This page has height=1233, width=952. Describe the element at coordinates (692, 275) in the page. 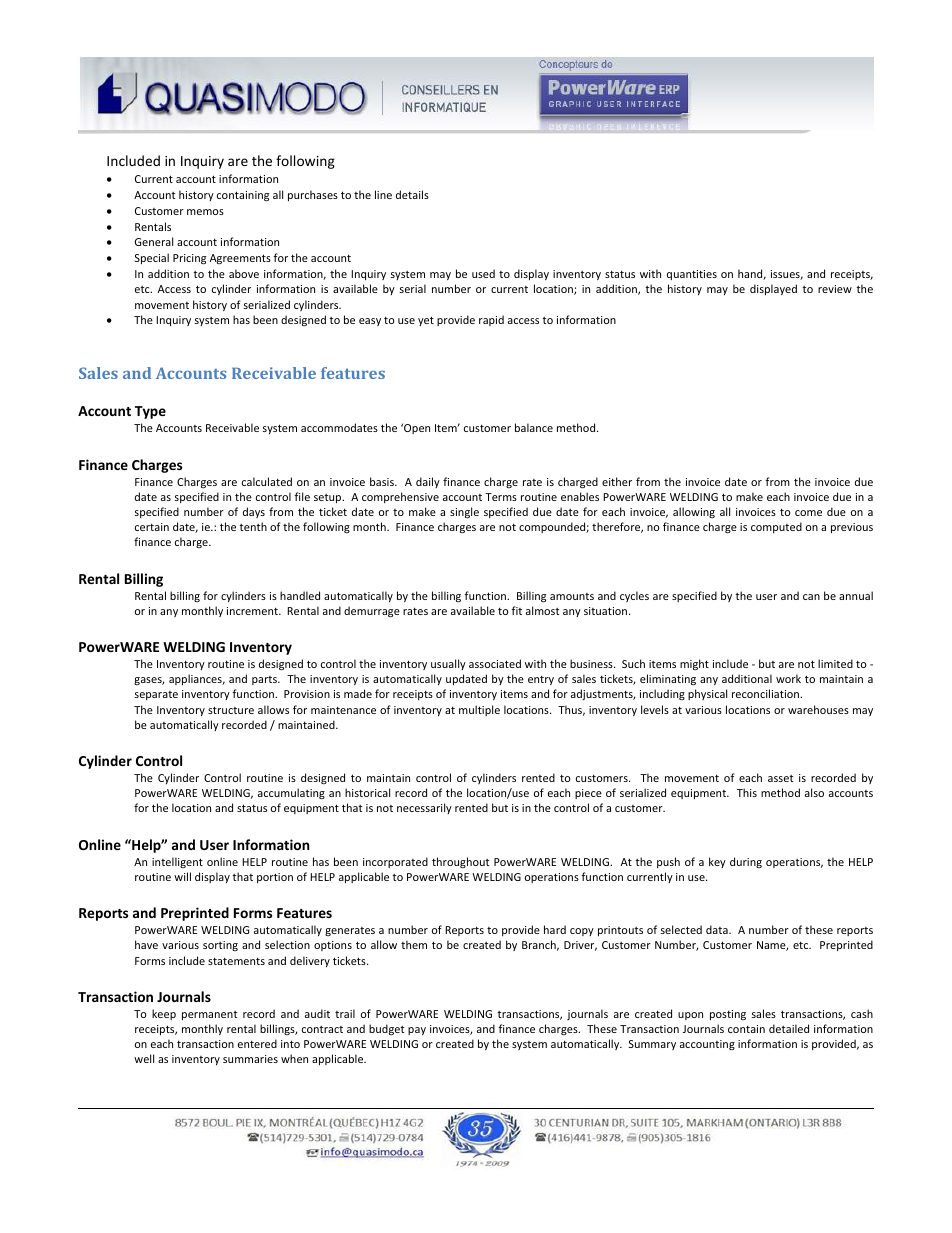

I see `quantities` at that location.
